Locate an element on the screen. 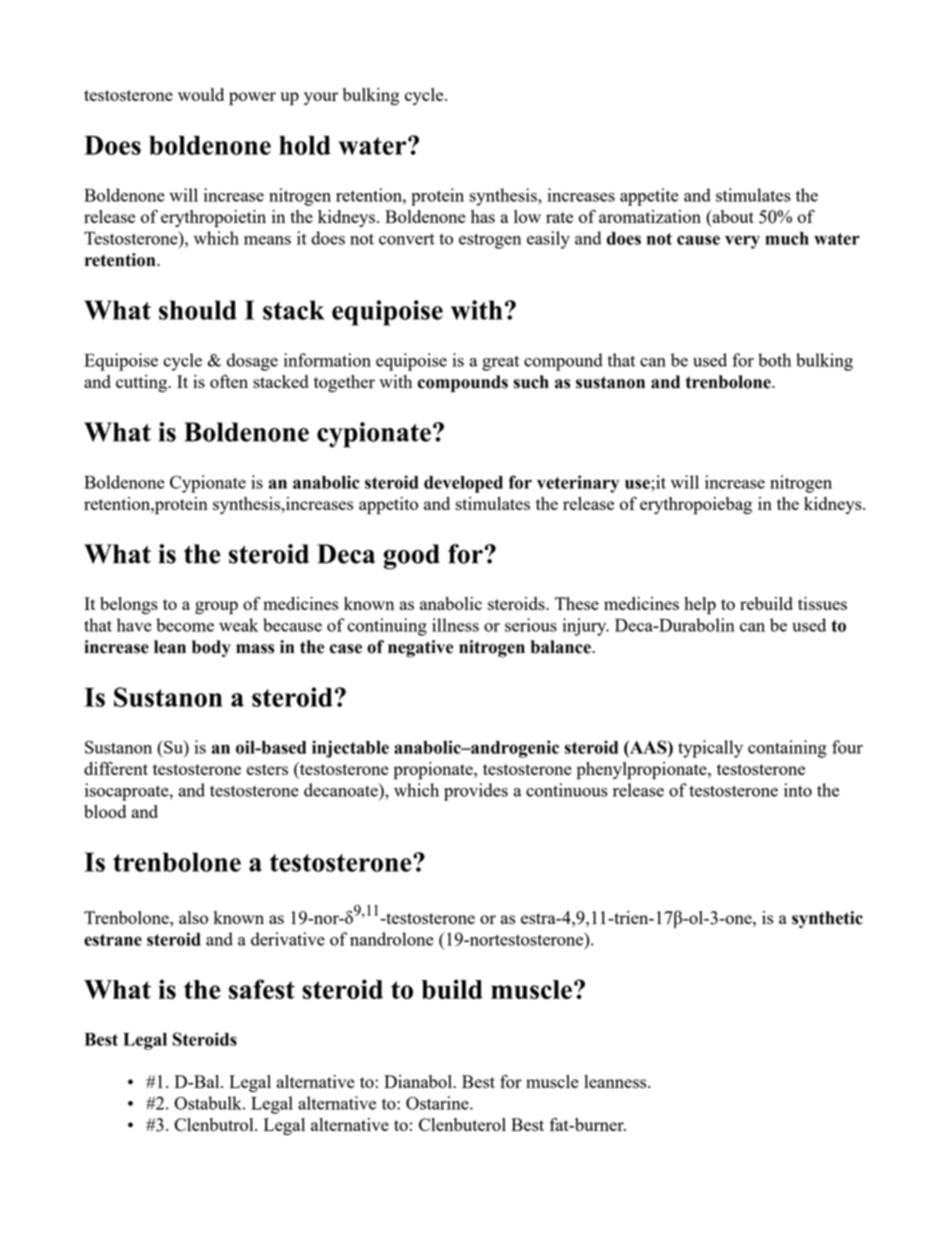 The width and height of the screenshot is (952, 1233). safest is located at coordinates (262, 989).
